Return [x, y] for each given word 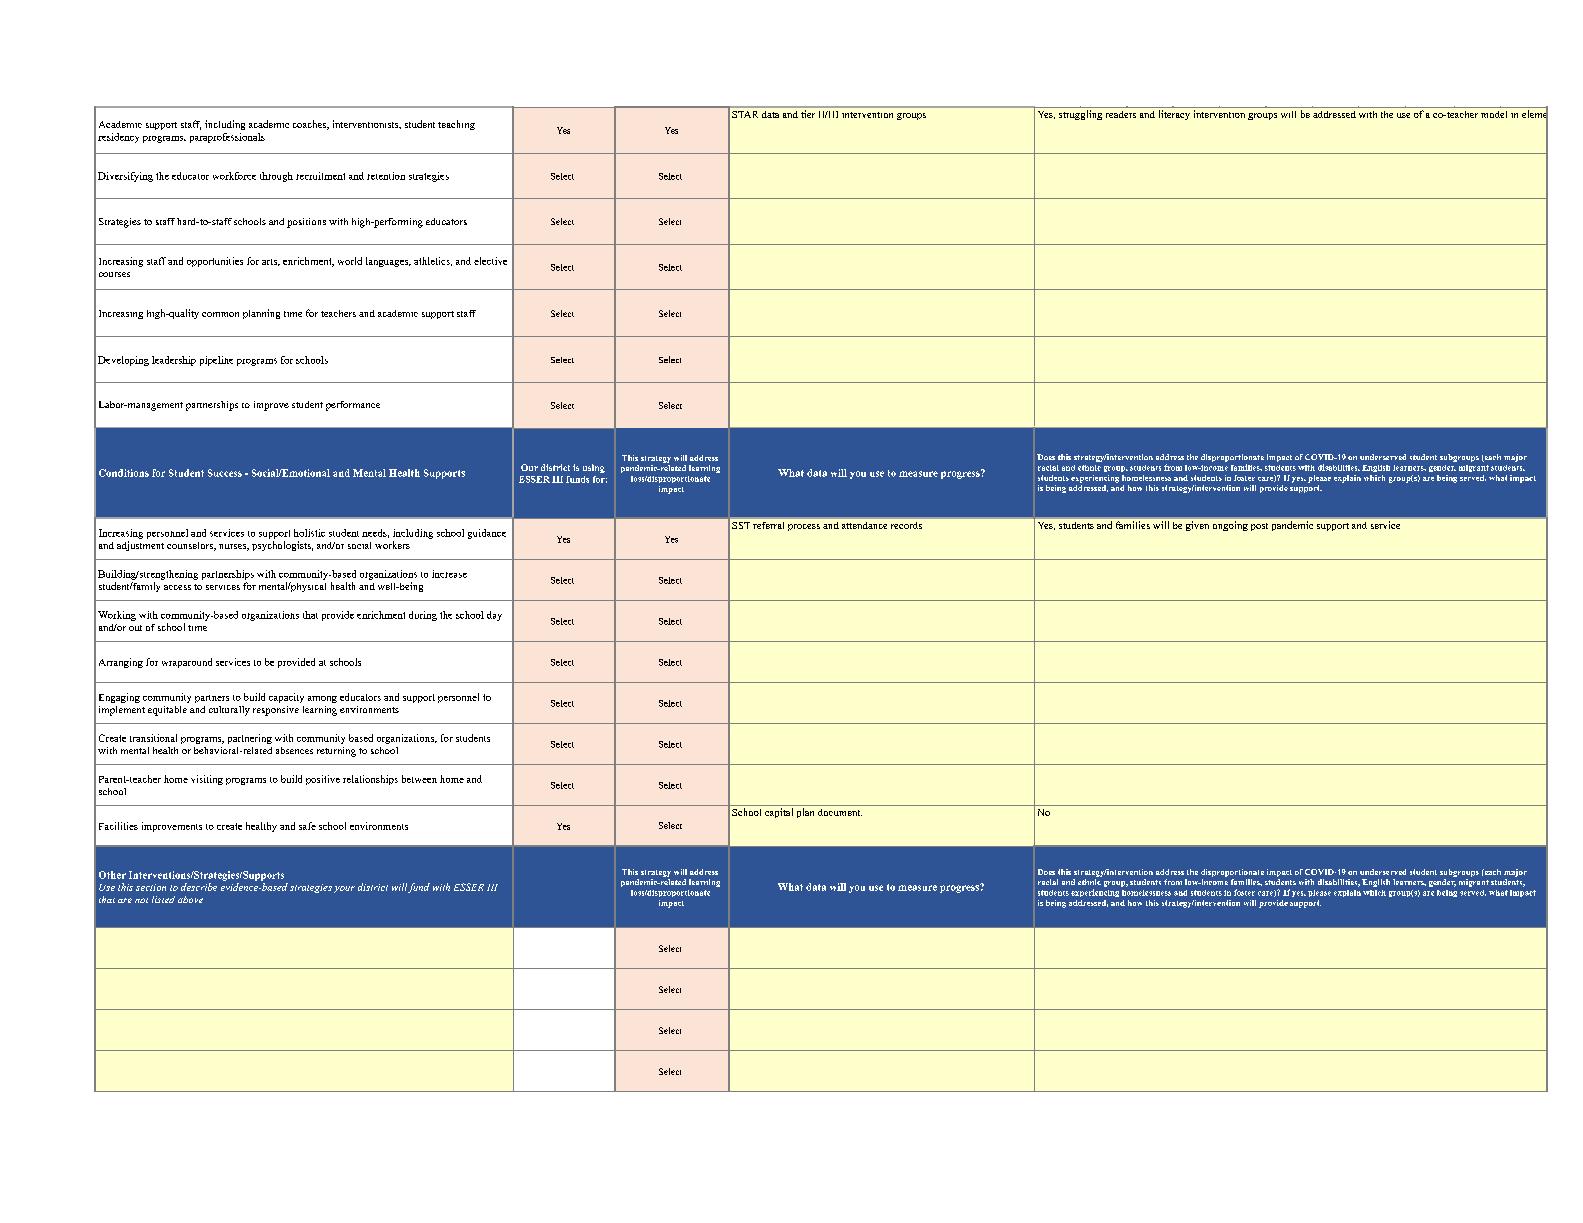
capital [779, 813]
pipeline [216, 361]
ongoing [1230, 526]
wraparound [187, 663]
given [1197, 526]
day [494, 616]
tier [808, 114]
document [840, 812]
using [594, 468]
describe [199, 887]
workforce [234, 176]
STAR [745, 114]
